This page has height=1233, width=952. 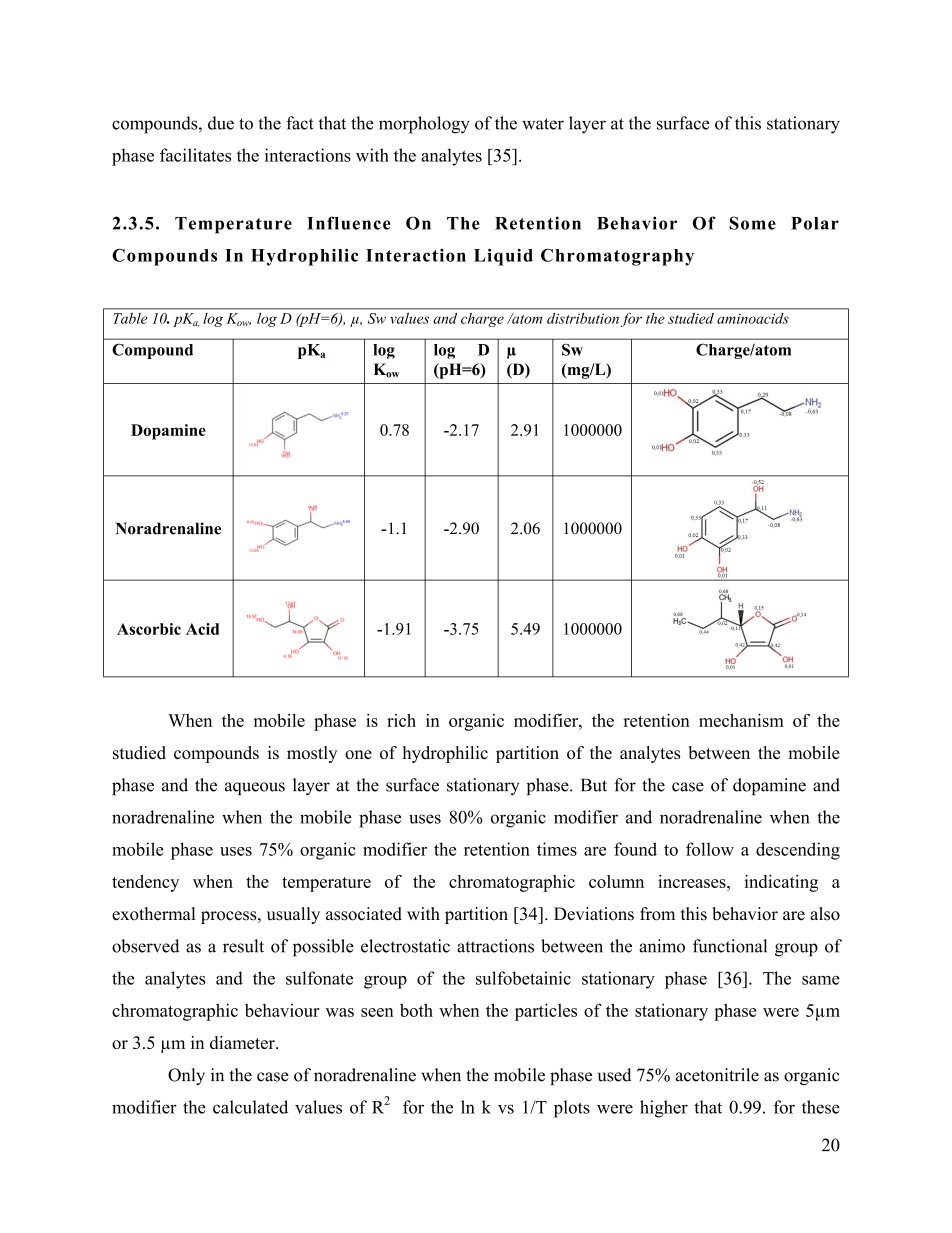 What do you see at coordinates (557, 849) in the page?
I see `times` at bounding box center [557, 849].
